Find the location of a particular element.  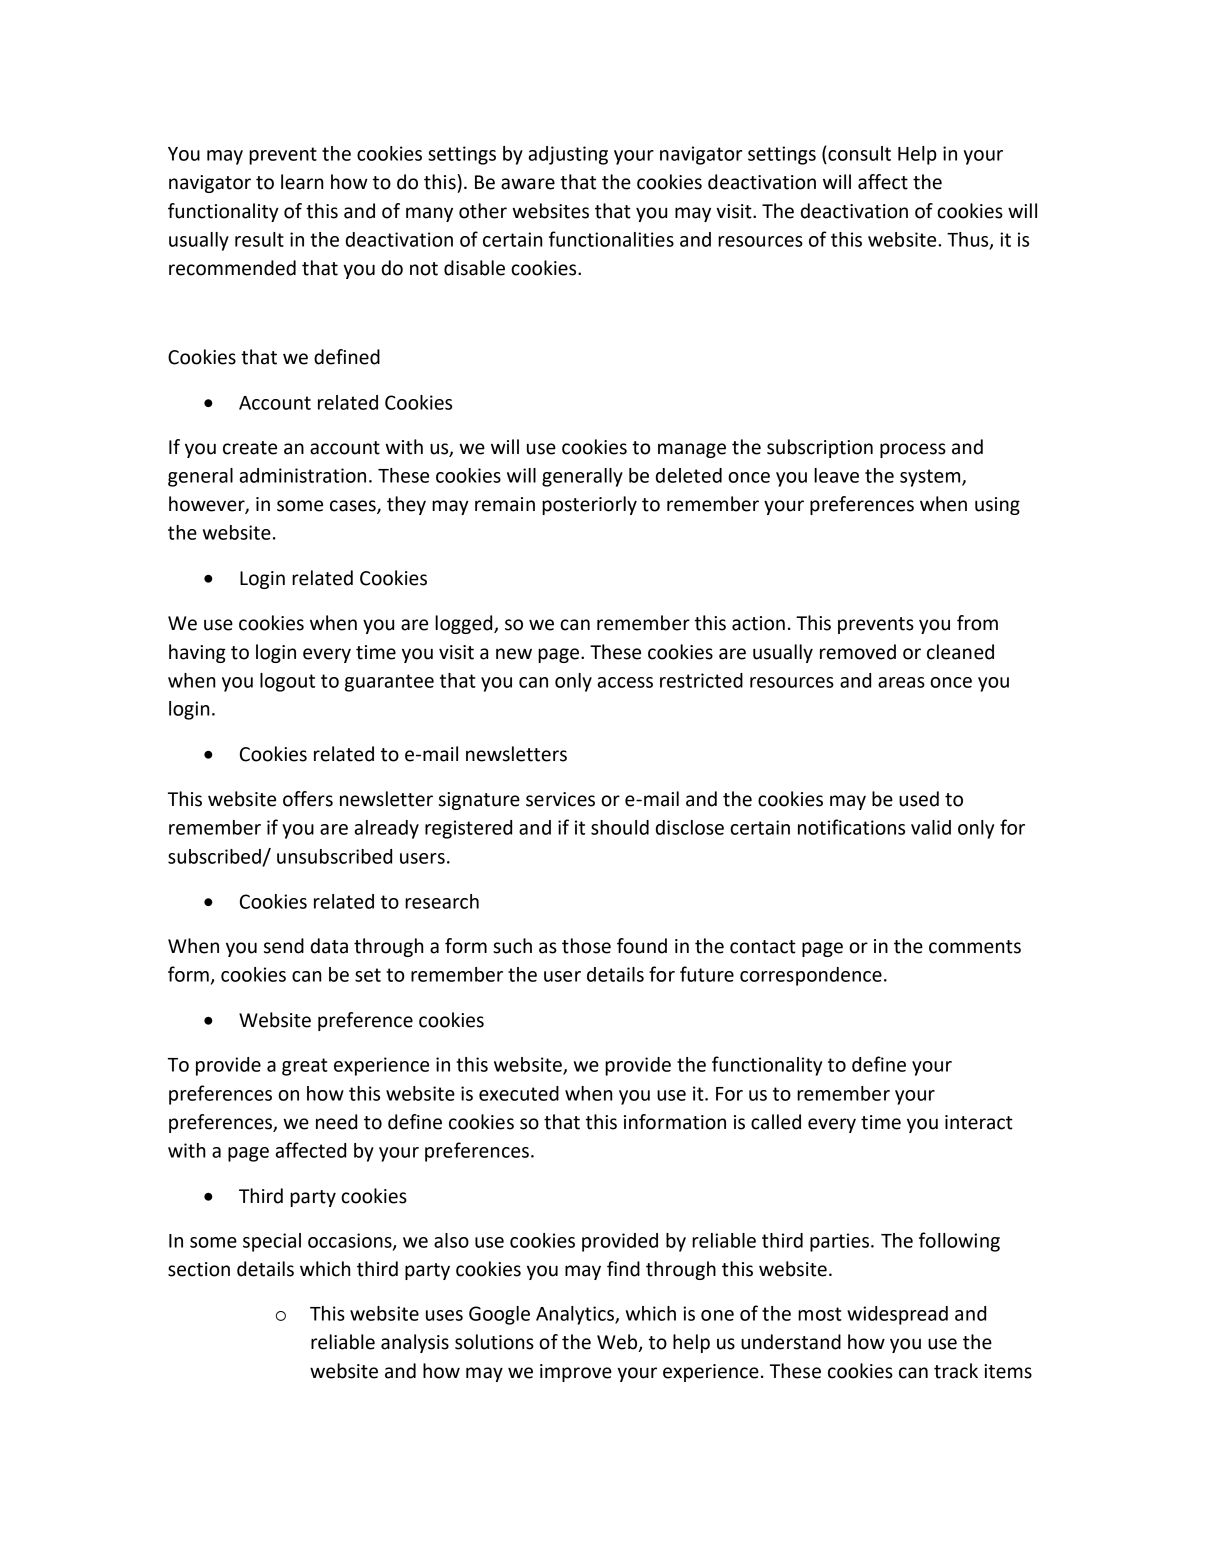

learn is located at coordinates (302, 182).
